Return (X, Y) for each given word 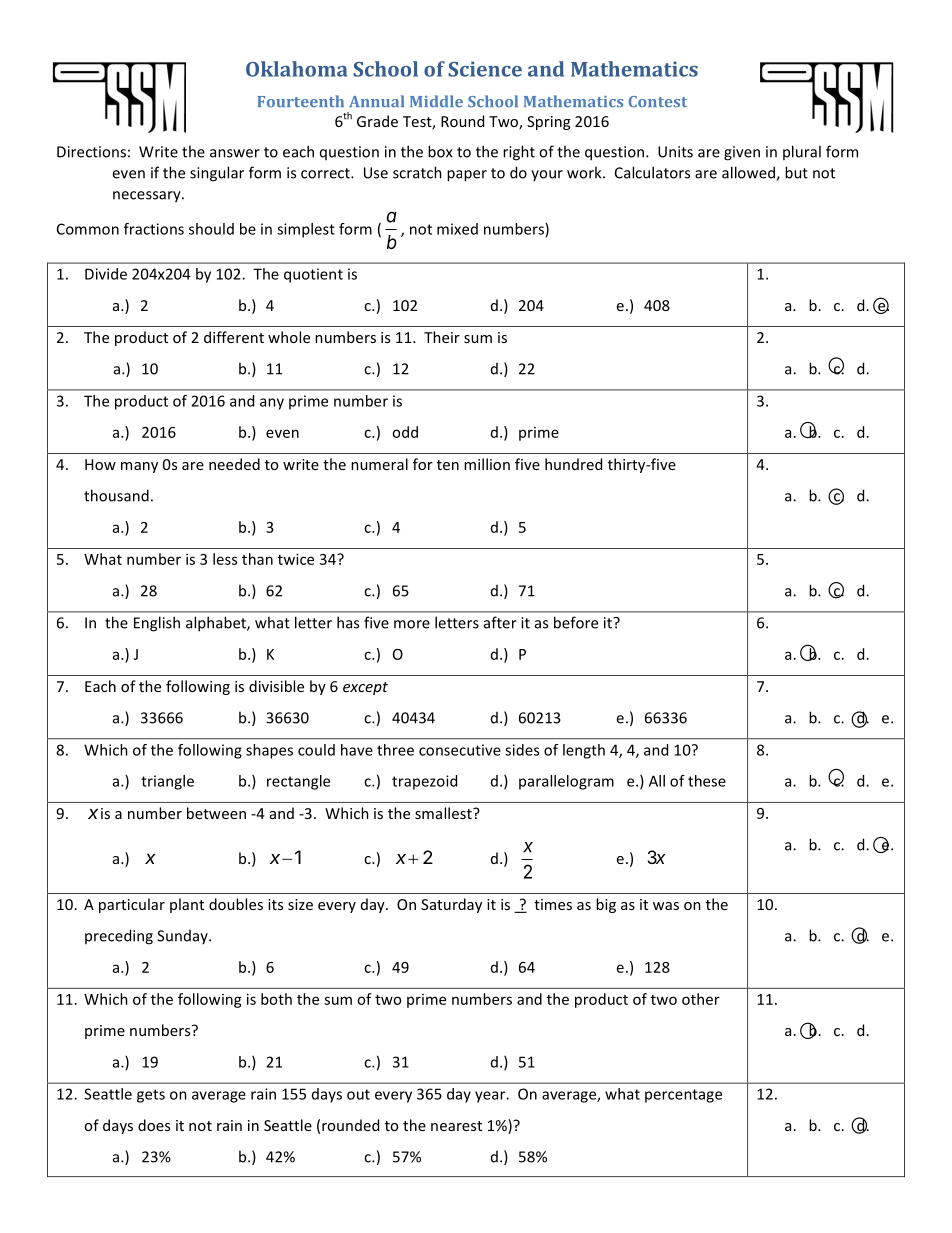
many (139, 467)
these (707, 781)
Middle (436, 101)
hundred (573, 464)
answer (235, 153)
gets (151, 1096)
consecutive (460, 750)
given (742, 153)
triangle (167, 782)
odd (405, 432)
